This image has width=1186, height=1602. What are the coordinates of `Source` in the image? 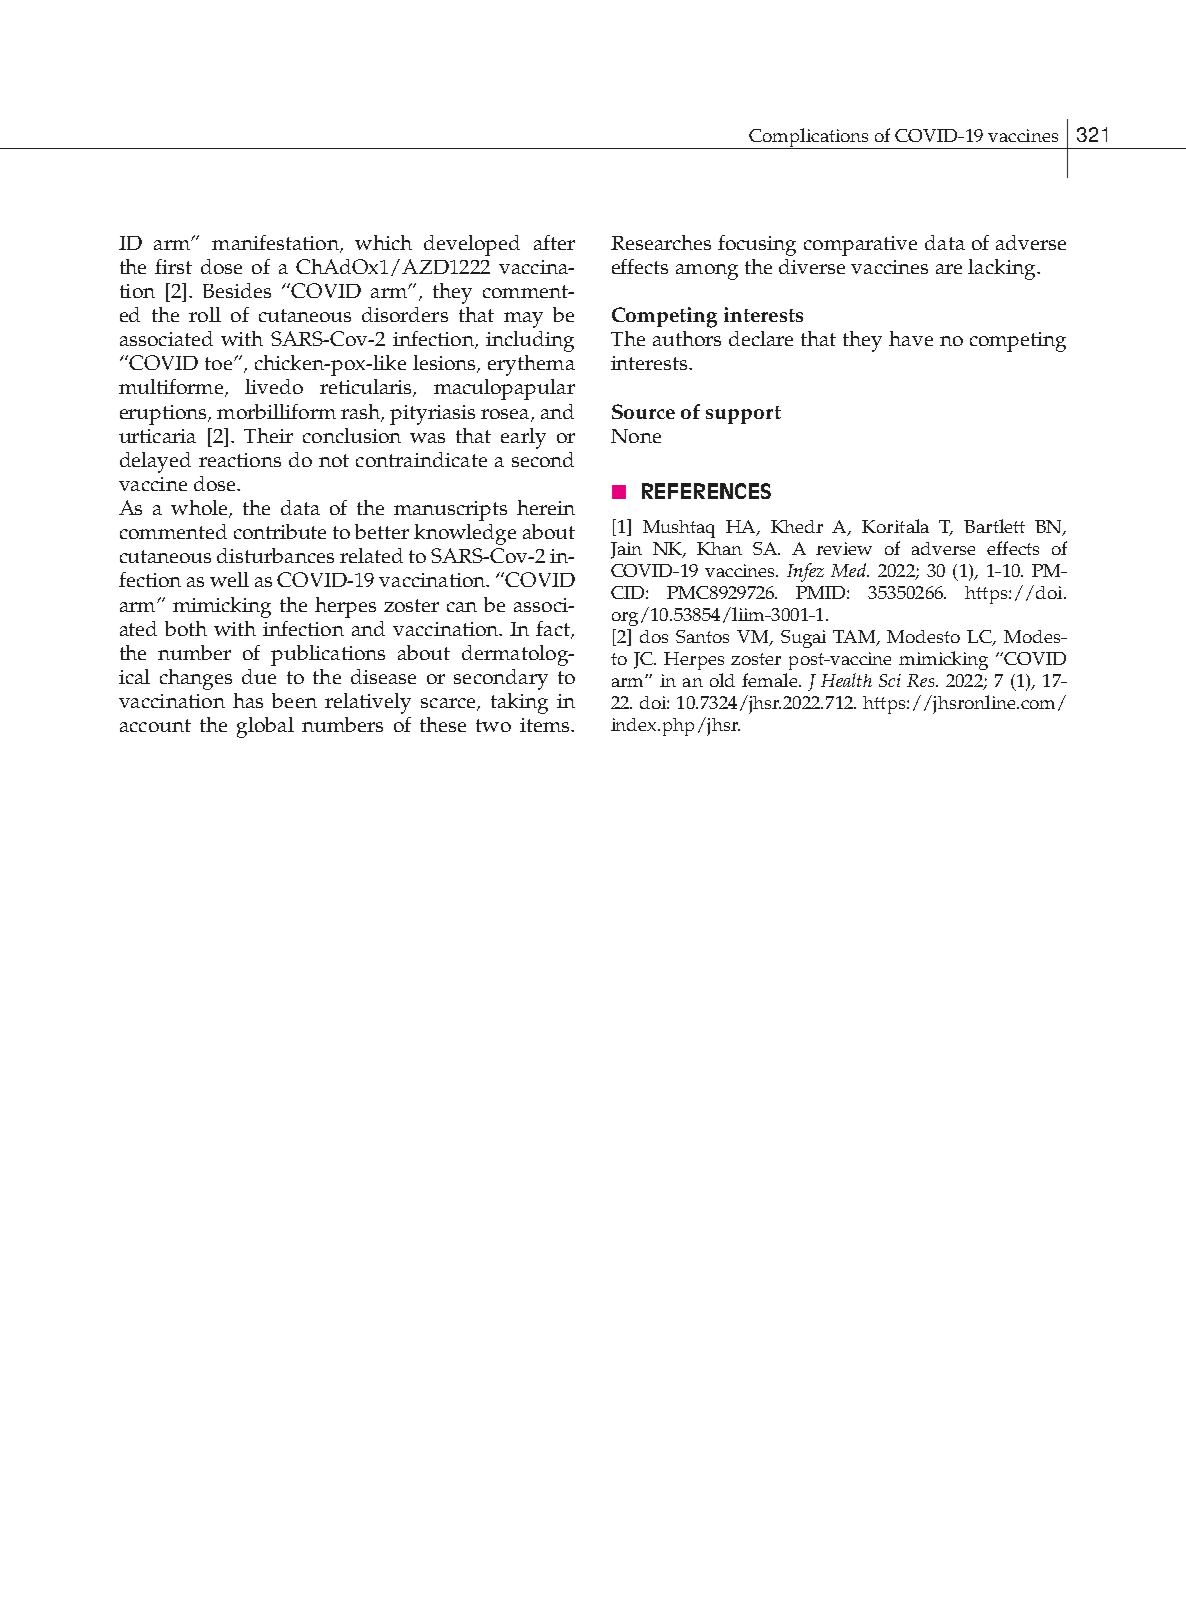 It's located at (643, 411).
